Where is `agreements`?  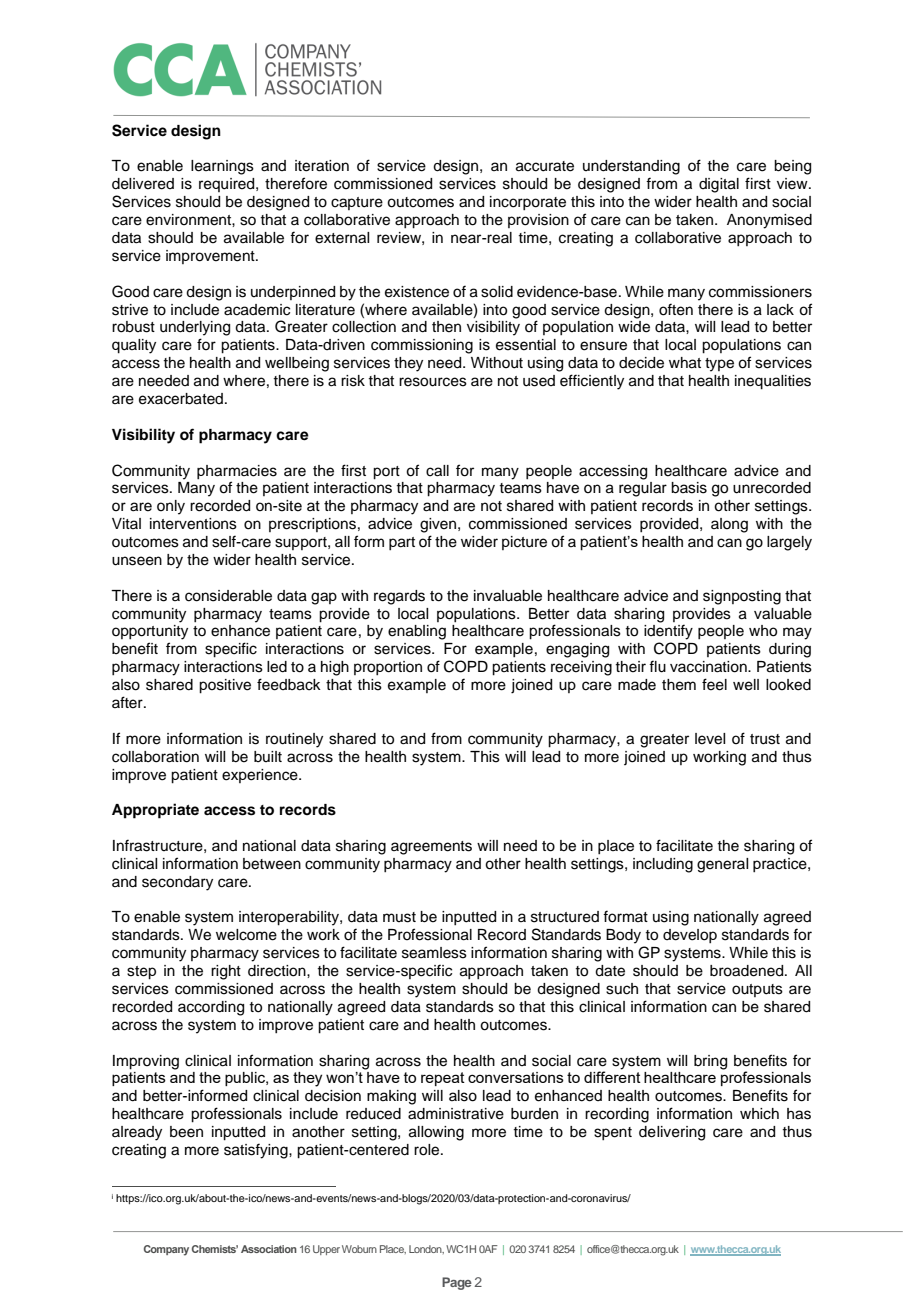
agreements is located at coordinates (431, 848).
